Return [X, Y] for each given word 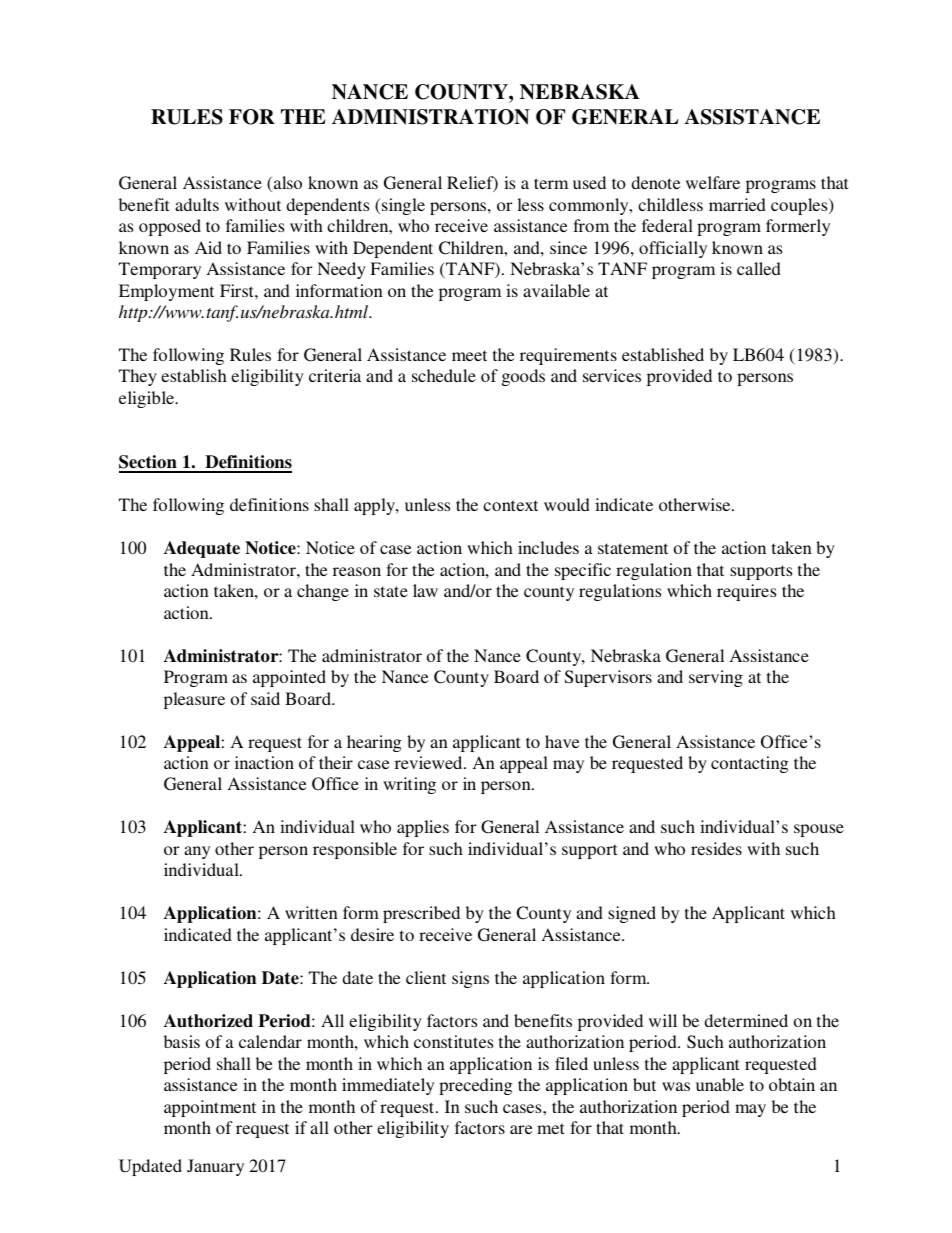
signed [632, 914]
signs [470, 979]
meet [469, 355]
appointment [210, 1108]
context [510, 505]
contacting [750, 764]
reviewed [430, 762]
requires [746, 592]
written [311, 912]
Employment [166, 292]
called [759, 268]
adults [197, 204]
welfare [713, 182]
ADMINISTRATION [431, 117]
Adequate [202, 549]
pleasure [194, 700]
